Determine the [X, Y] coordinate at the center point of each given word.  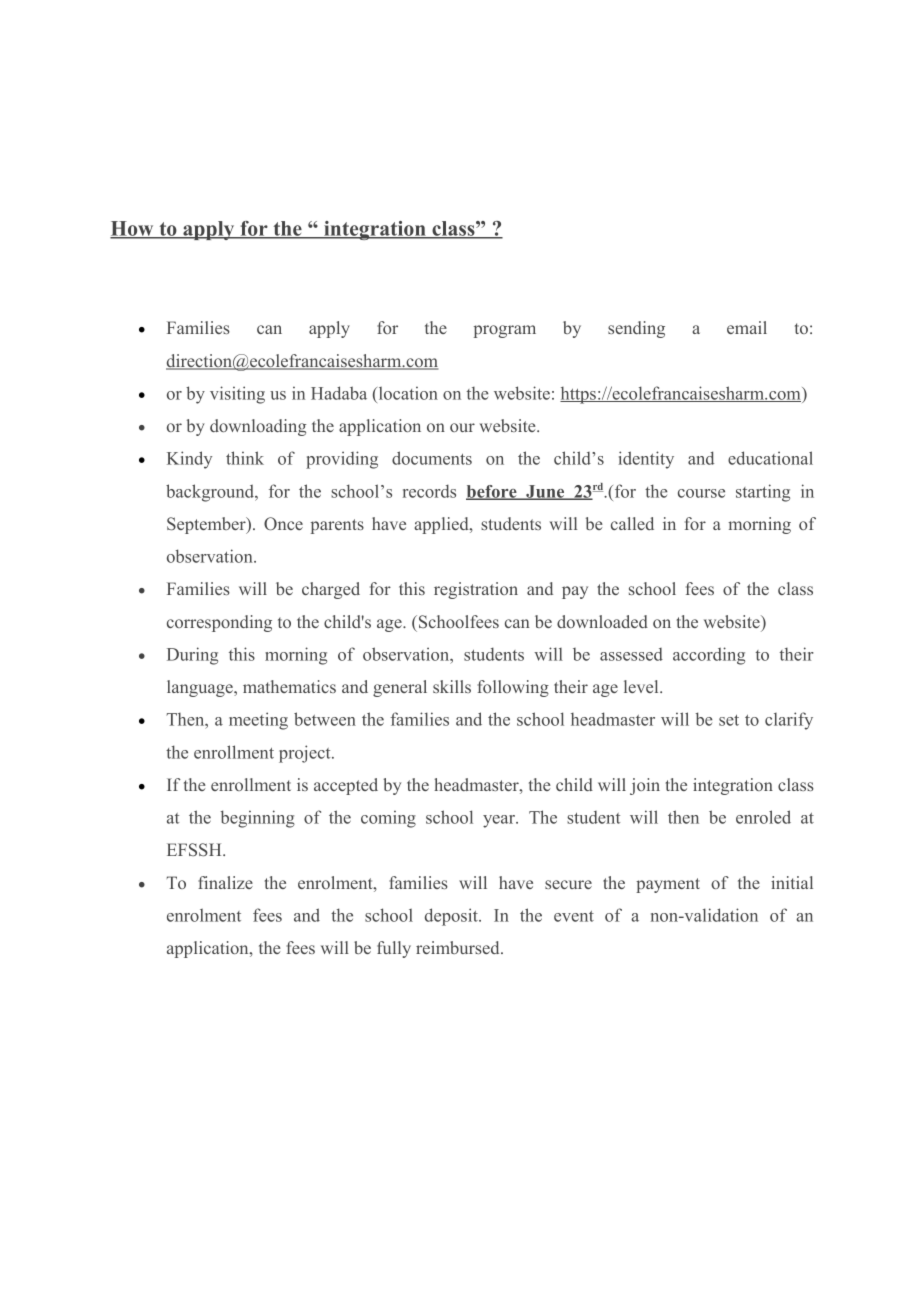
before [492, 492]
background [211, 493]
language [201, 688]
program [505, 331]
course [701, 493]
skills [452, 686]
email [747, 327]
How [133, 230]
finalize [225, 882]
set [729, 720]
